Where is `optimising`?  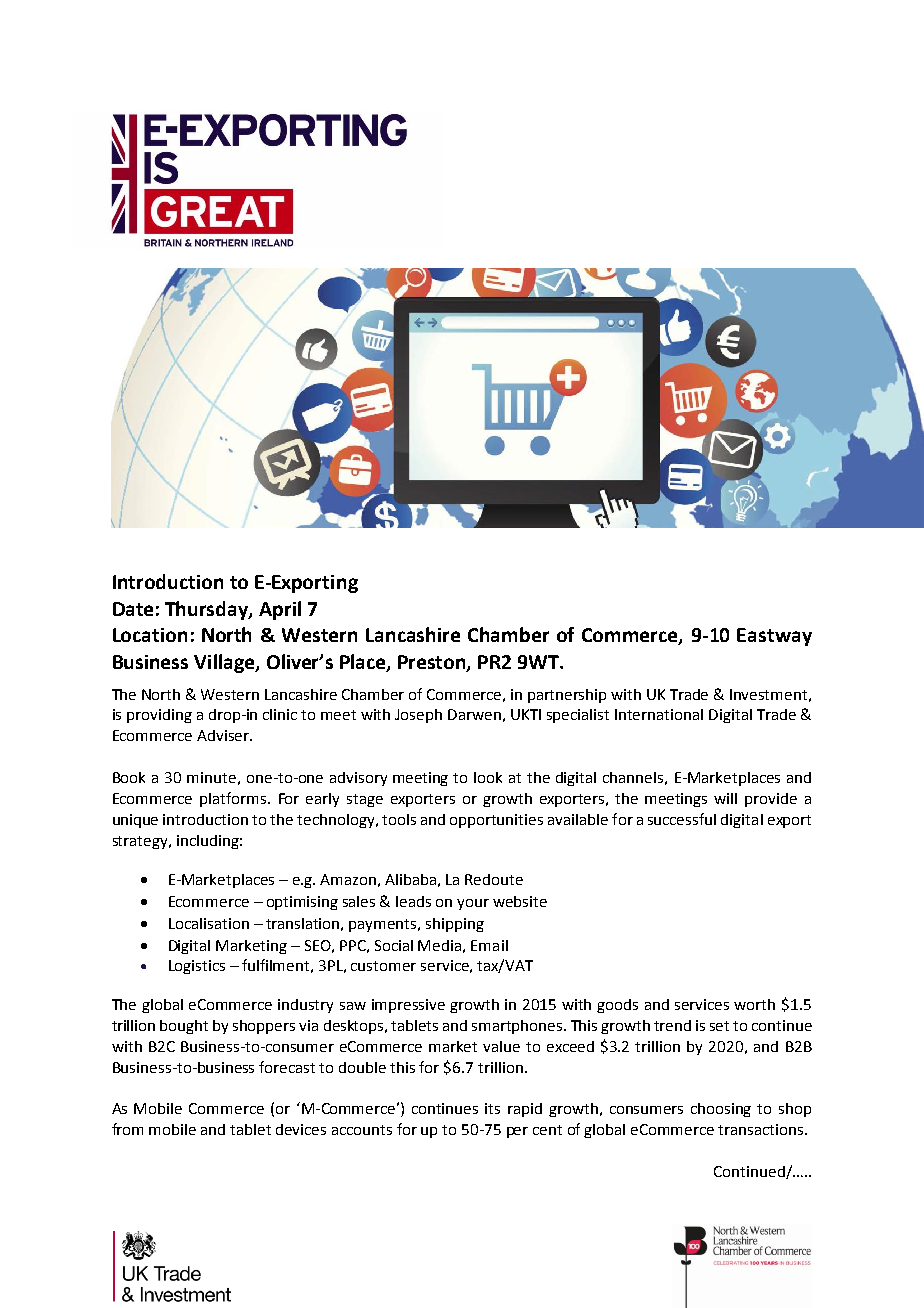 optimising is located at coordinates (302, 903).
